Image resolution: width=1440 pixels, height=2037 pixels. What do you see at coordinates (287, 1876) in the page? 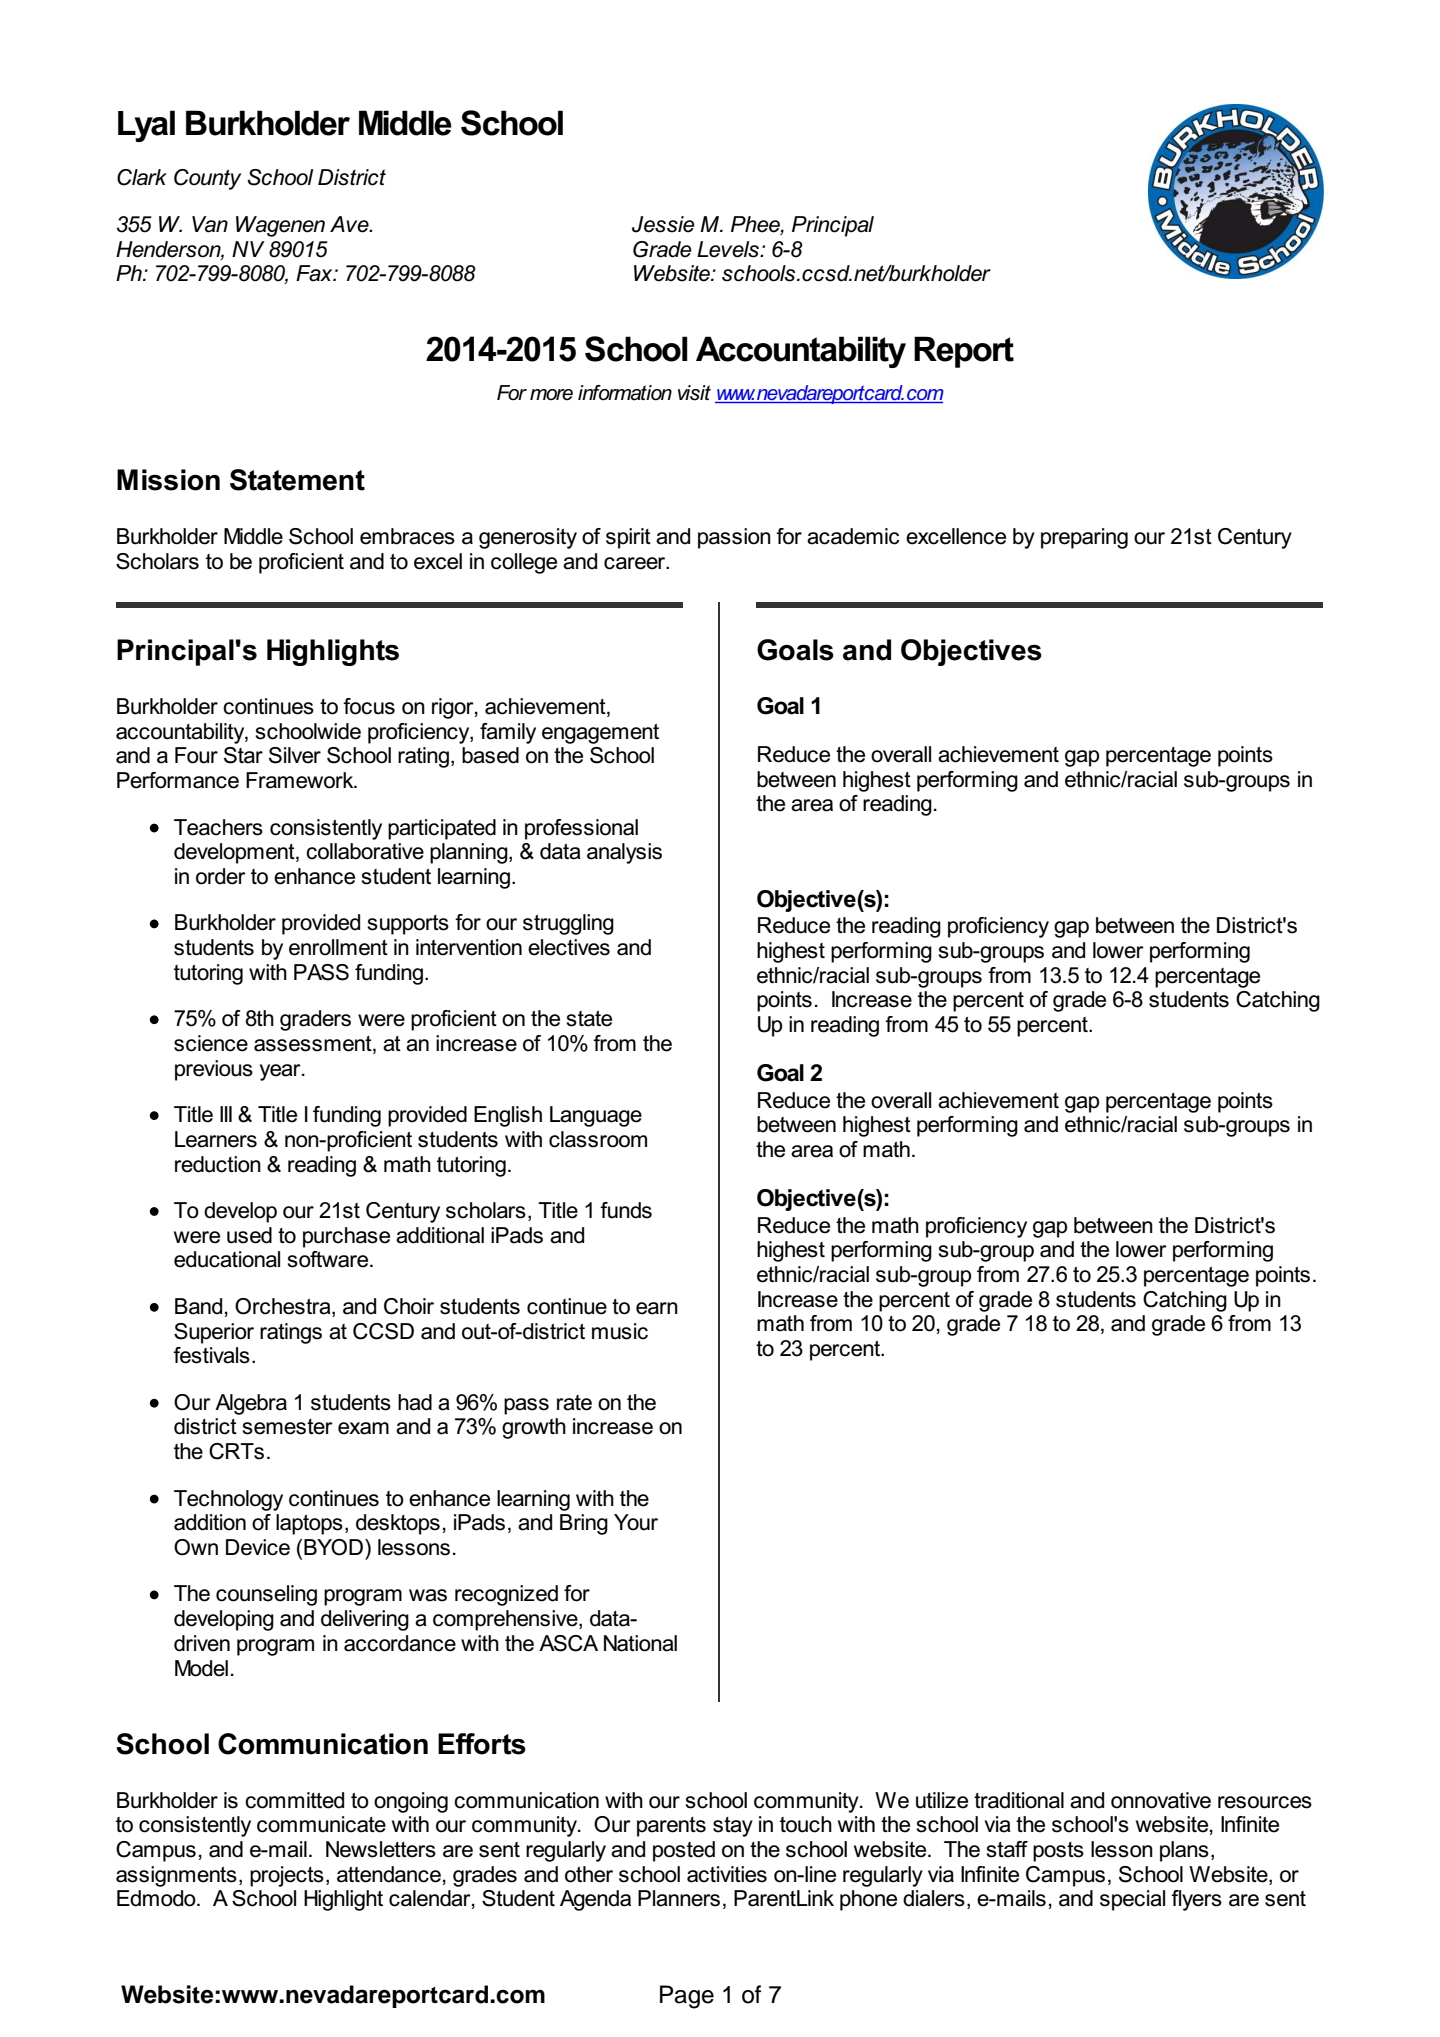
I see `projects` at bounding box center [287, 1876].
